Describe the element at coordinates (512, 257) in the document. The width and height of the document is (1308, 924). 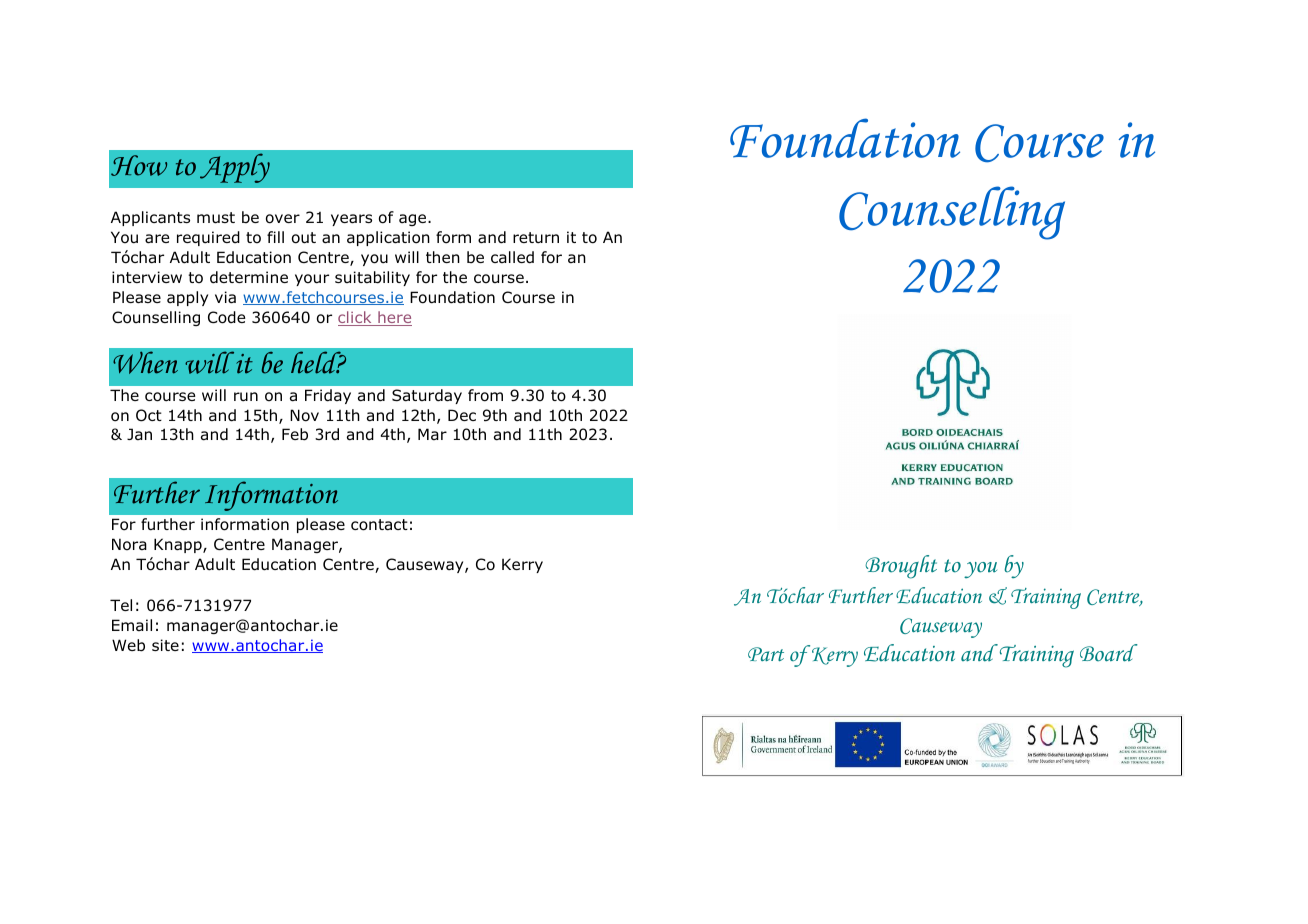
I see `called` at that location.
